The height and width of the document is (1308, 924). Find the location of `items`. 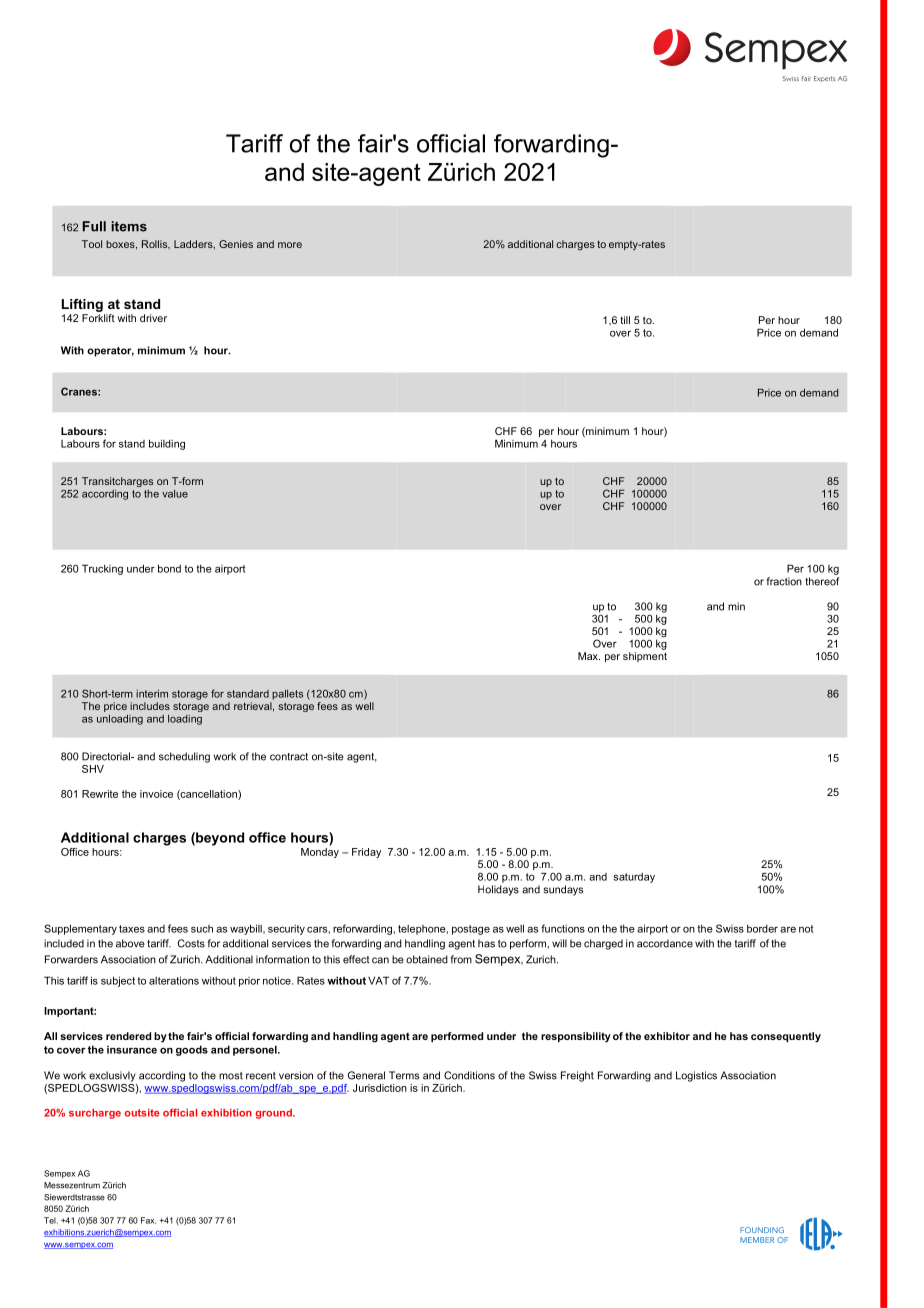

items is located at coordinates (129, 226).
